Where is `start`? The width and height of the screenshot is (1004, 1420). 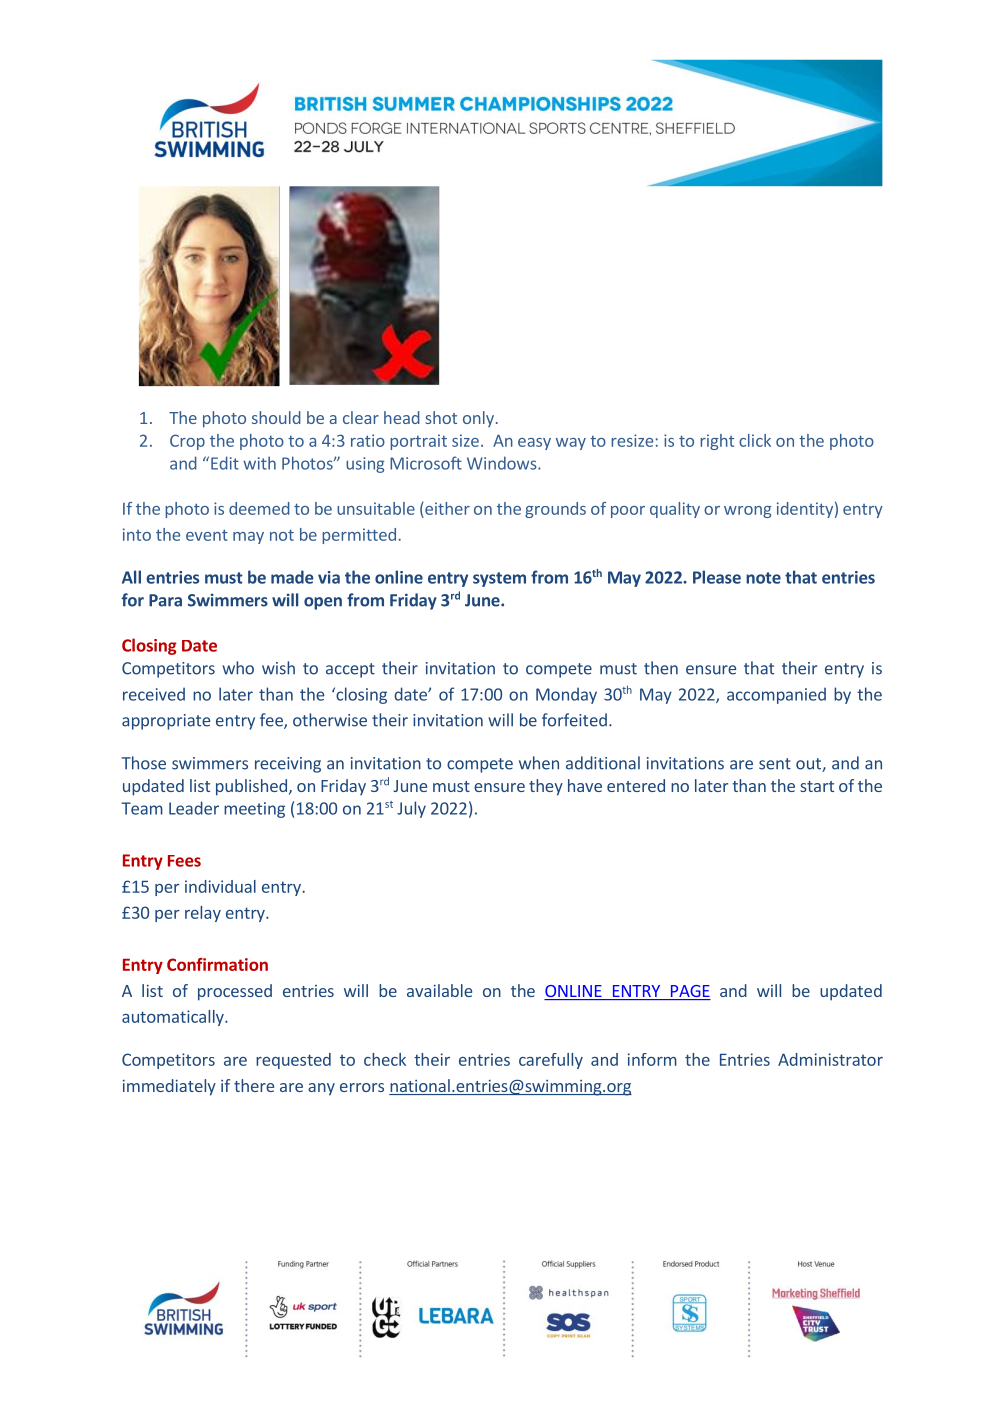
start is located at coordinates (817, 786).
